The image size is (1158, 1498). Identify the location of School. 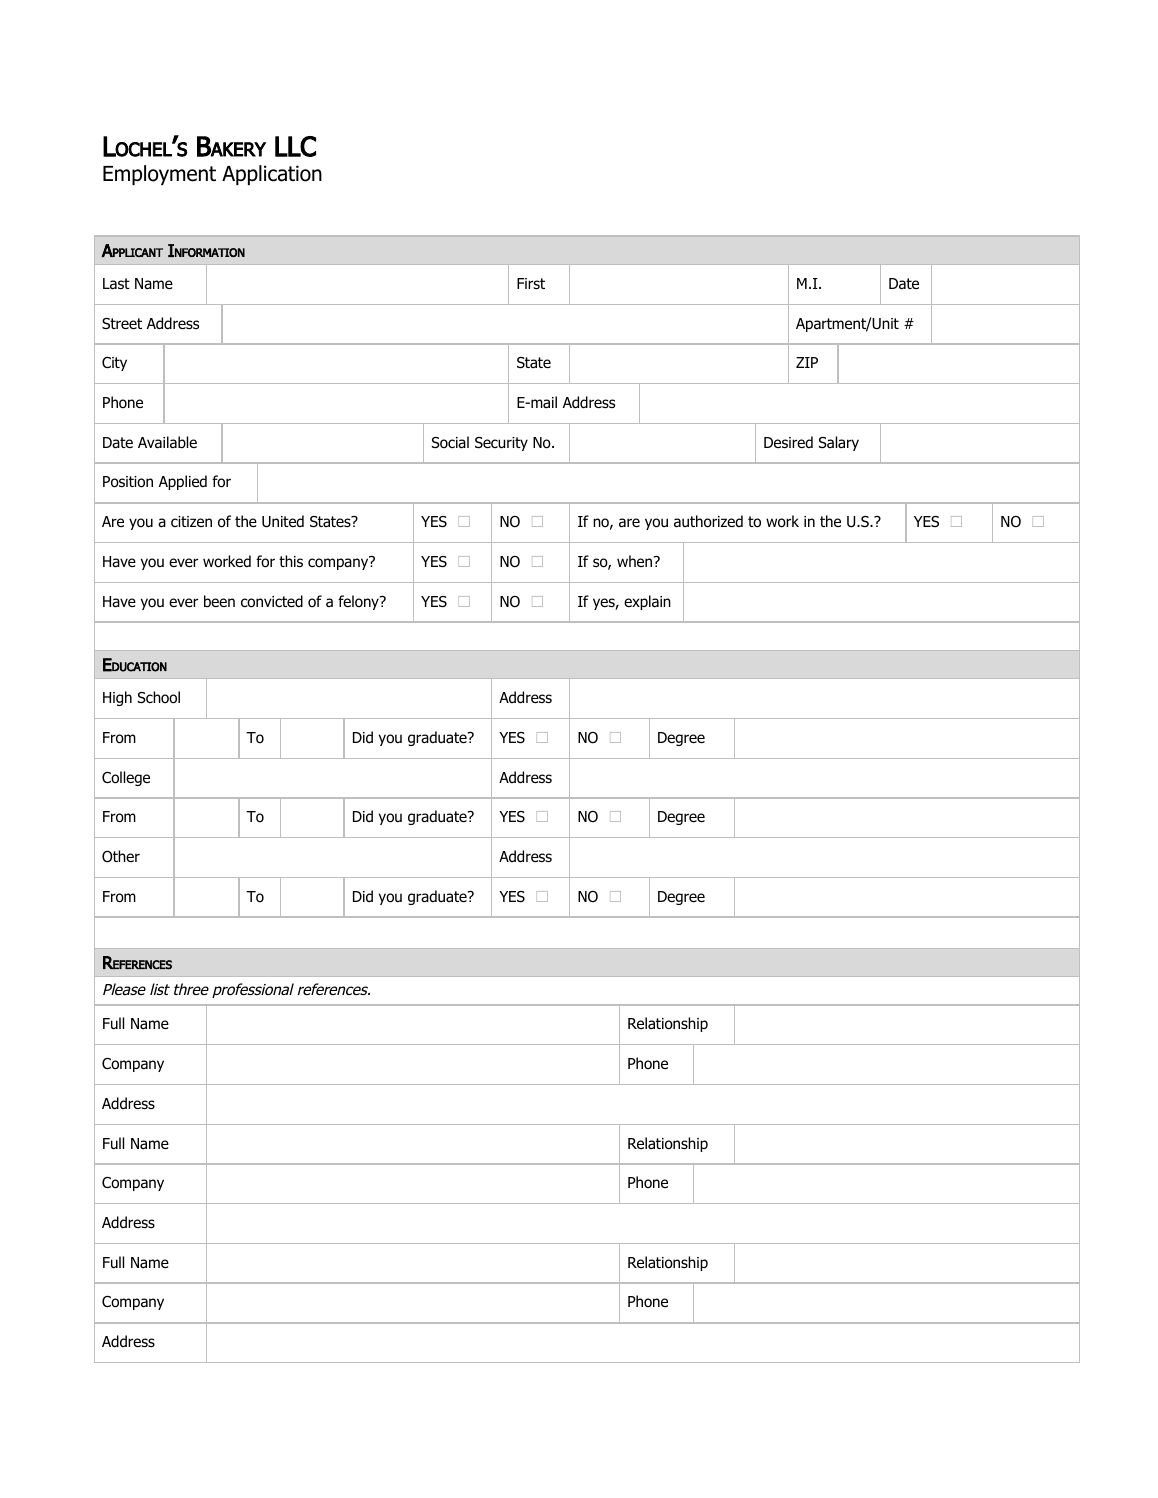
(159, 697).
